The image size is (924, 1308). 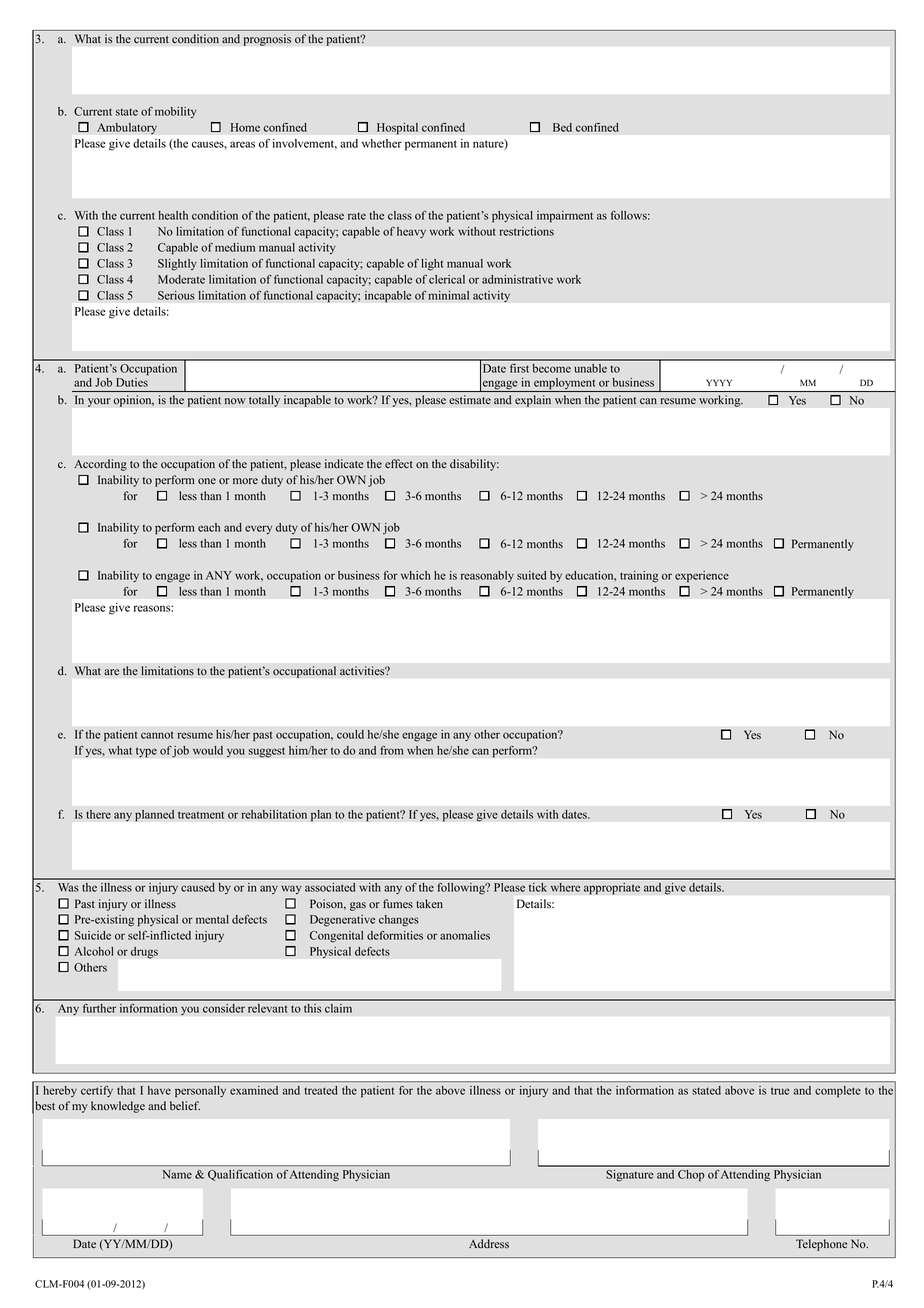 What do you see at coordinates (562, 127) in the screenshot?
I see `Bed` at bounding box center [562, 127].
